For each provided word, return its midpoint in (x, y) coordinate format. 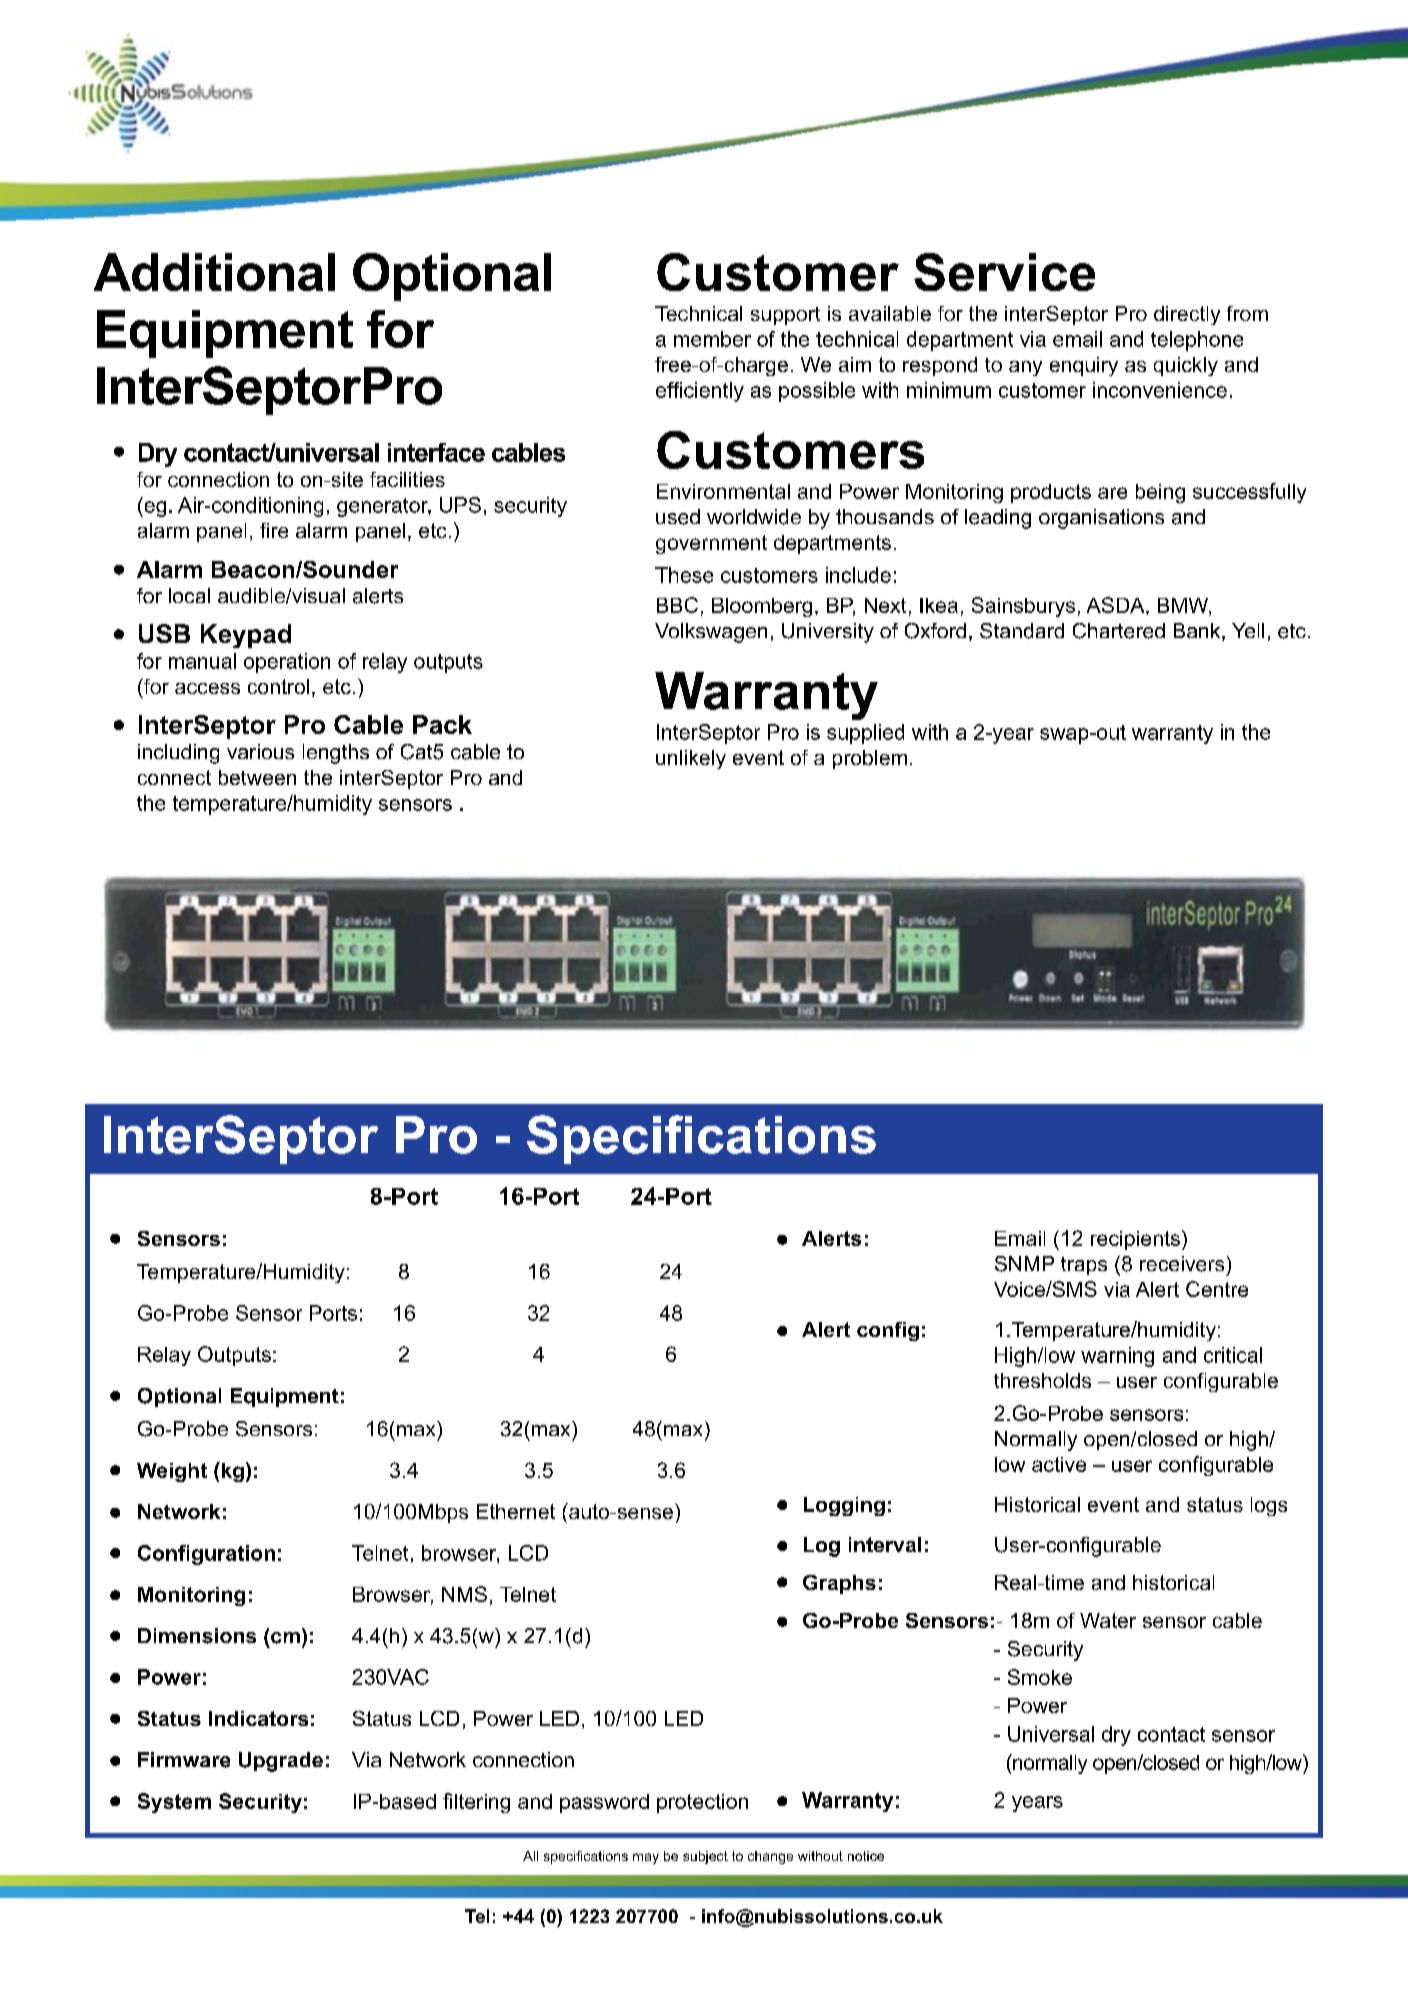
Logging (844, 1506)
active (1059, 1464)
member (712, 339)
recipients (1135, 1240)
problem (870, 759)
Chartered (1119, 631)
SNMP (1024, 1264)
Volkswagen (711, 633)
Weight (172, 1472)
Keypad (246, 636)
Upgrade (281, 1762)
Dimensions (197, 1636)
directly (1187, 315)
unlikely (691, 759)
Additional (214, 272)
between (257, 777)
